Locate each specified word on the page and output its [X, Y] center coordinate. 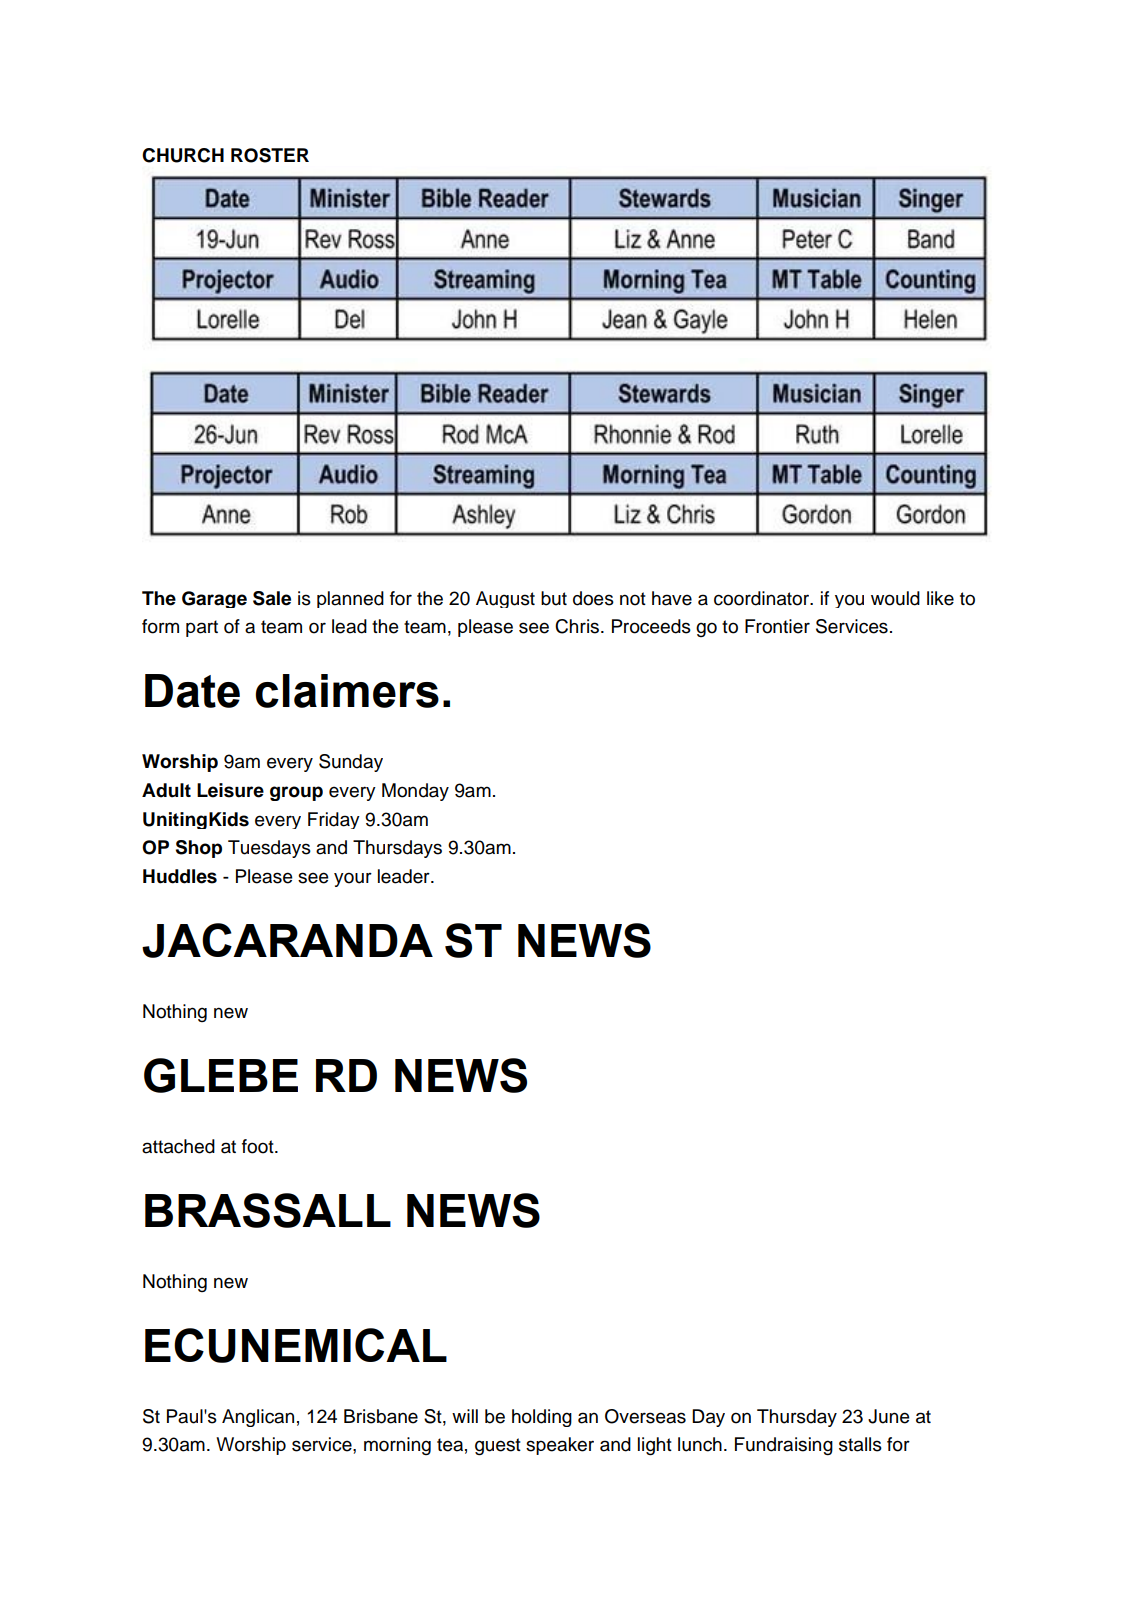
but [554, 598]
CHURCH [183, 155]
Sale [272, 598]
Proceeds [651, 626]
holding [542, 1418]
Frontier [777, 626]
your [353, 879]
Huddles [180, 876]
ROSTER [270, 155]
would [895, 598]
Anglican [258, 1418]
